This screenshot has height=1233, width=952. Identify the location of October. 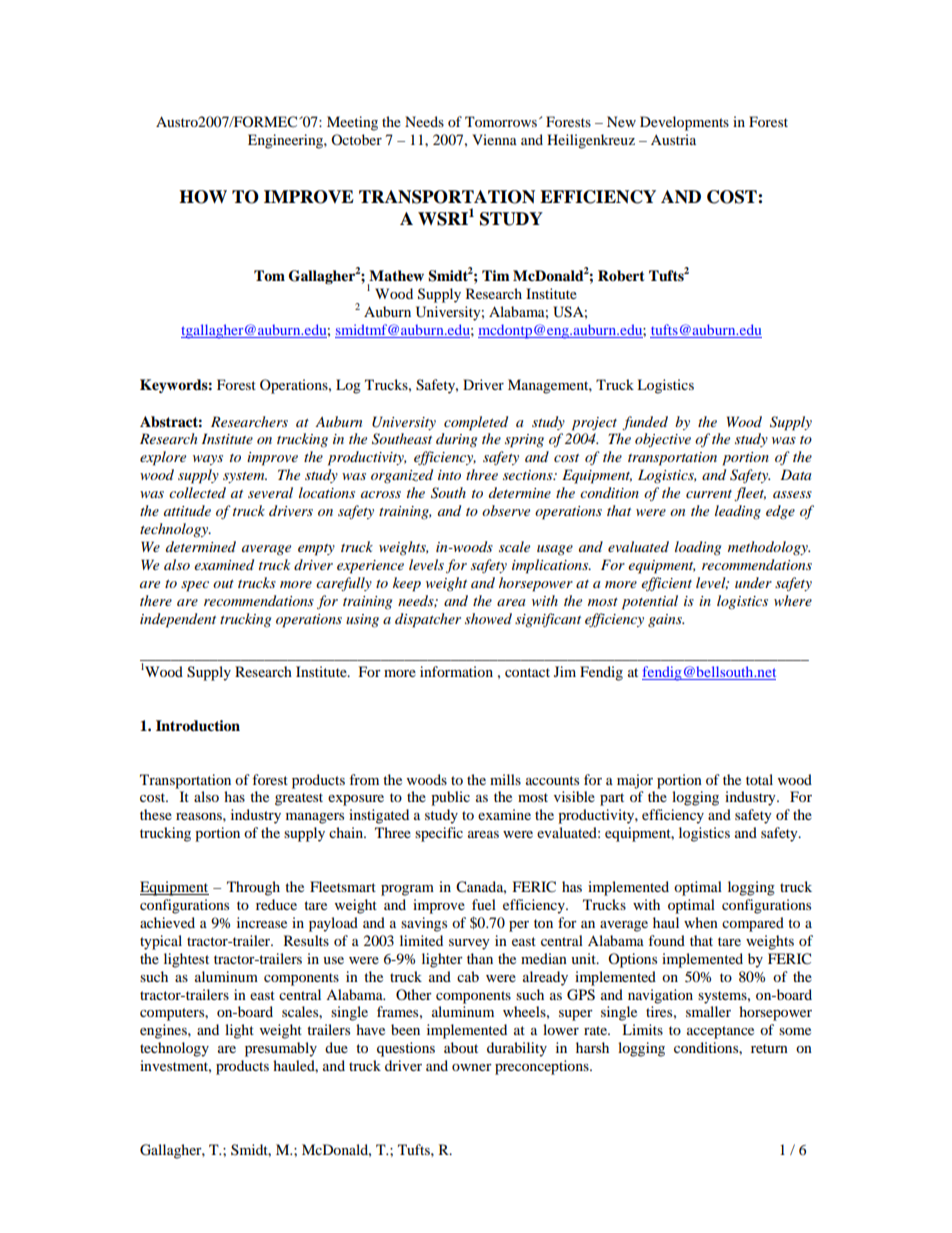
(356, 139).
